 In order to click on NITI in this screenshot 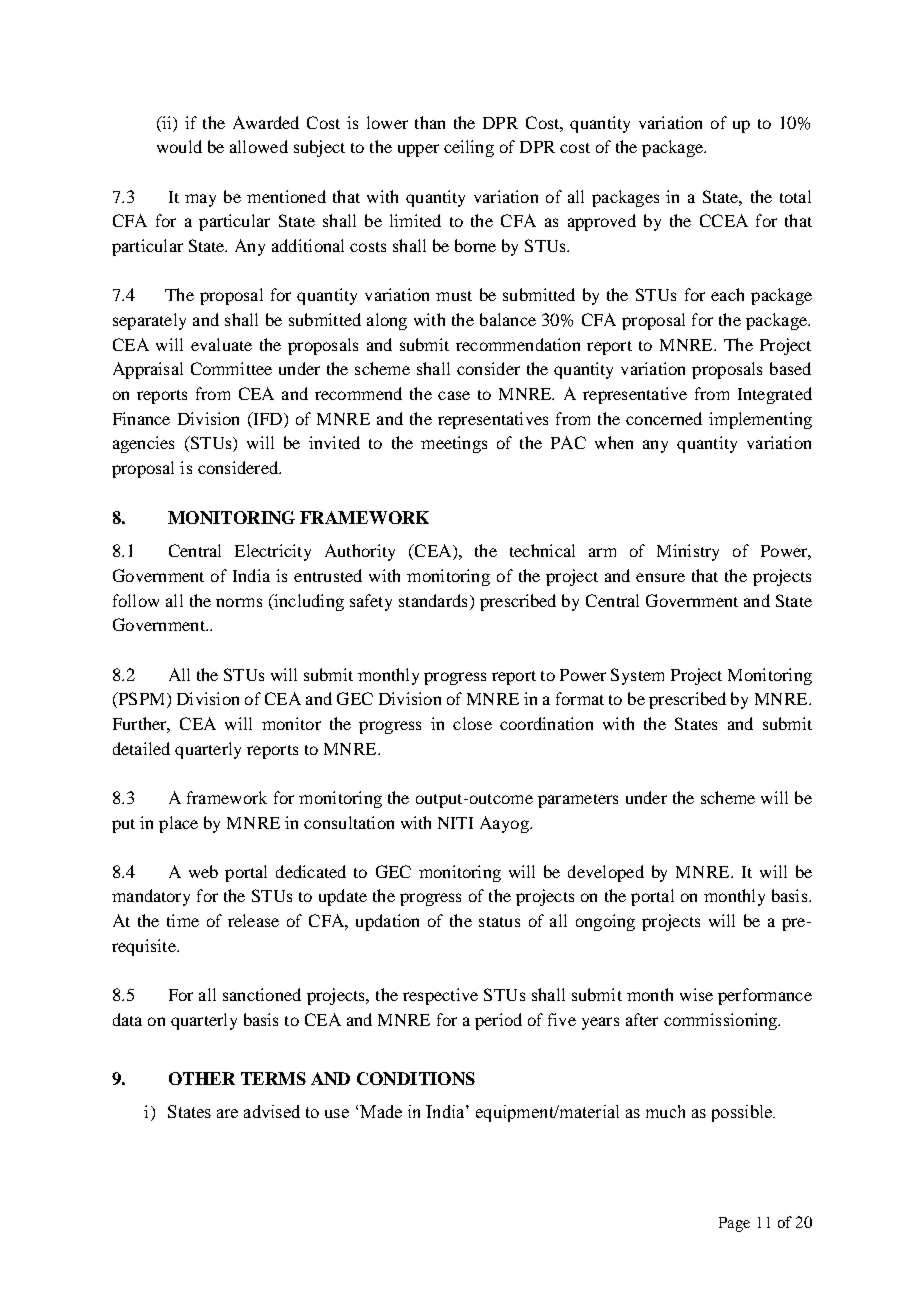, I will do `click(455, 823)`.
